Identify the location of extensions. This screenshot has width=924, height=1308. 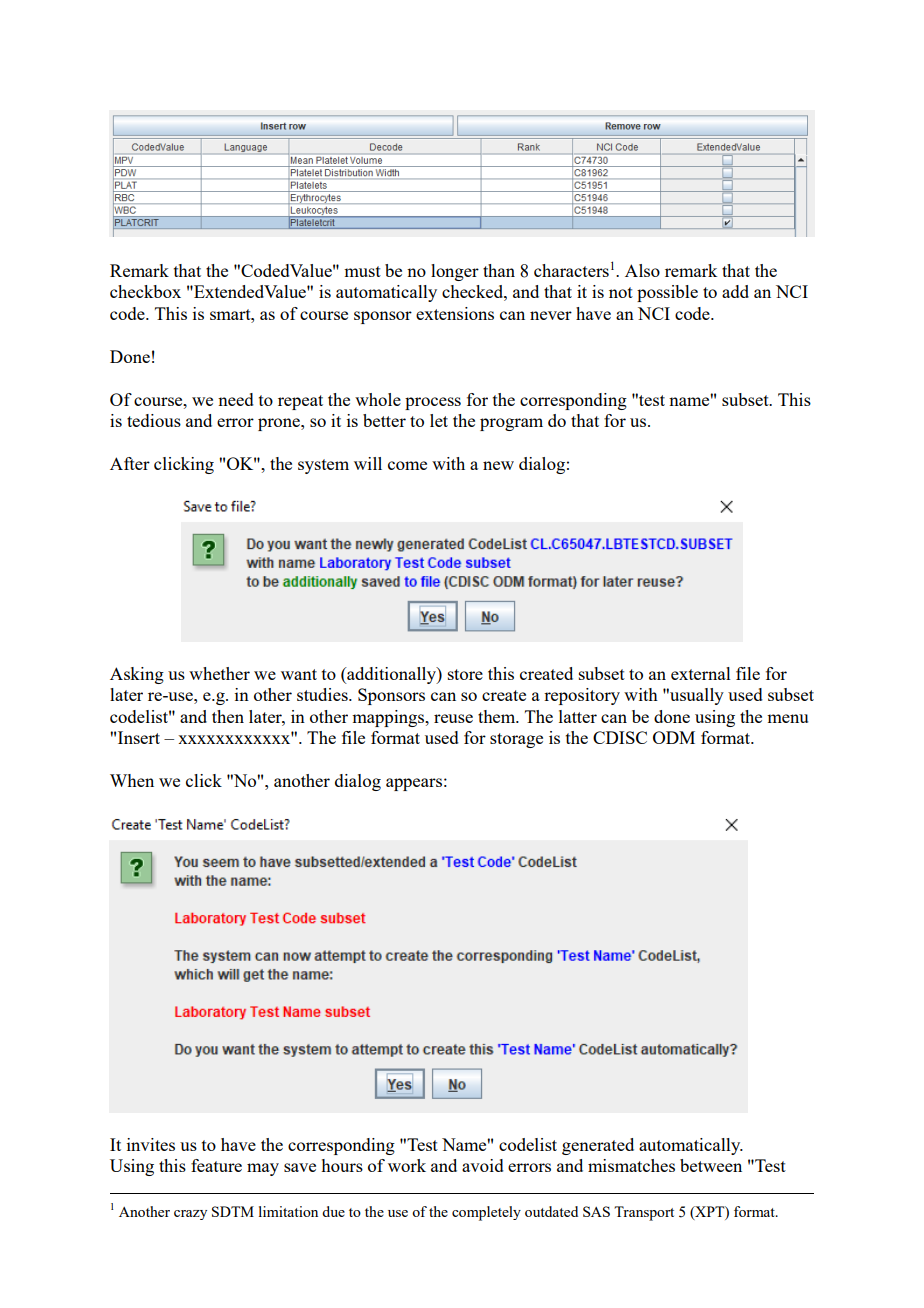
(455, 313).
